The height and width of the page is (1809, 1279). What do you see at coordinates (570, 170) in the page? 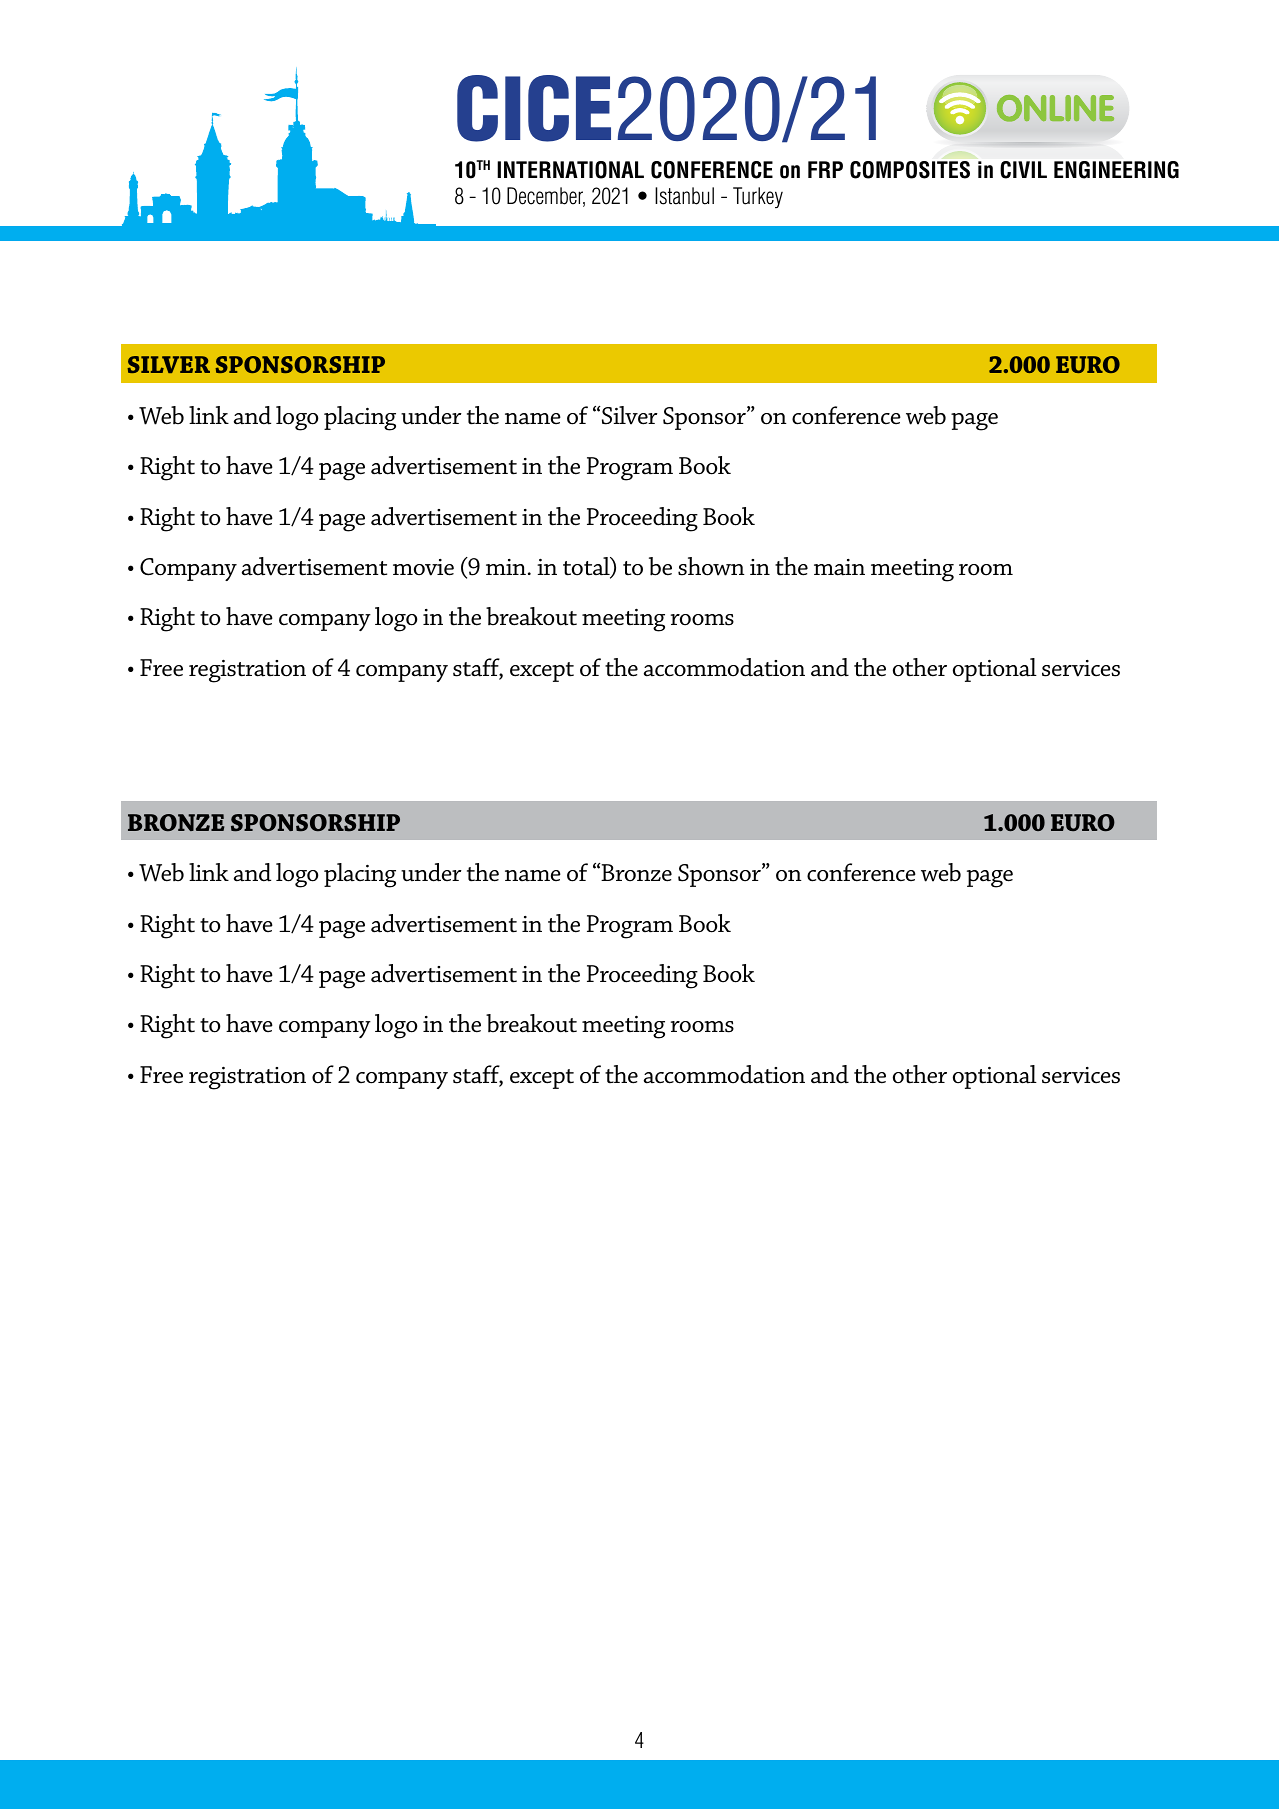
I see `INTERNATIONAL` at bounding box center [570, 170].
